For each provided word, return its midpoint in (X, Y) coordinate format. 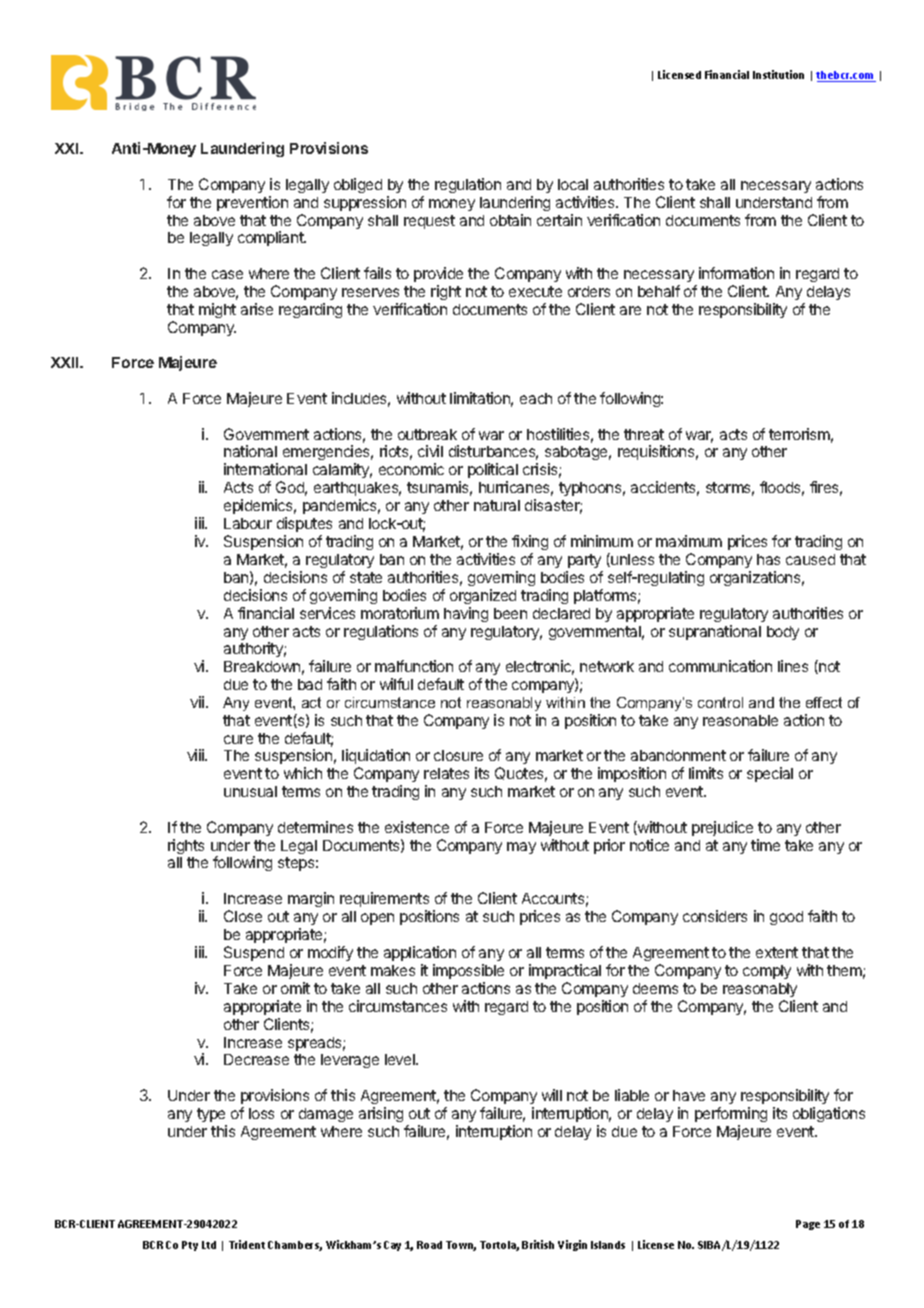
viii (196, 755)
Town (461, 1246)
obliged (358, 185)
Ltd (209, 1245)
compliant (272, 238)
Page (808, 1225)
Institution (778, 74)
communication (720, 666)
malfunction (414, 666)
